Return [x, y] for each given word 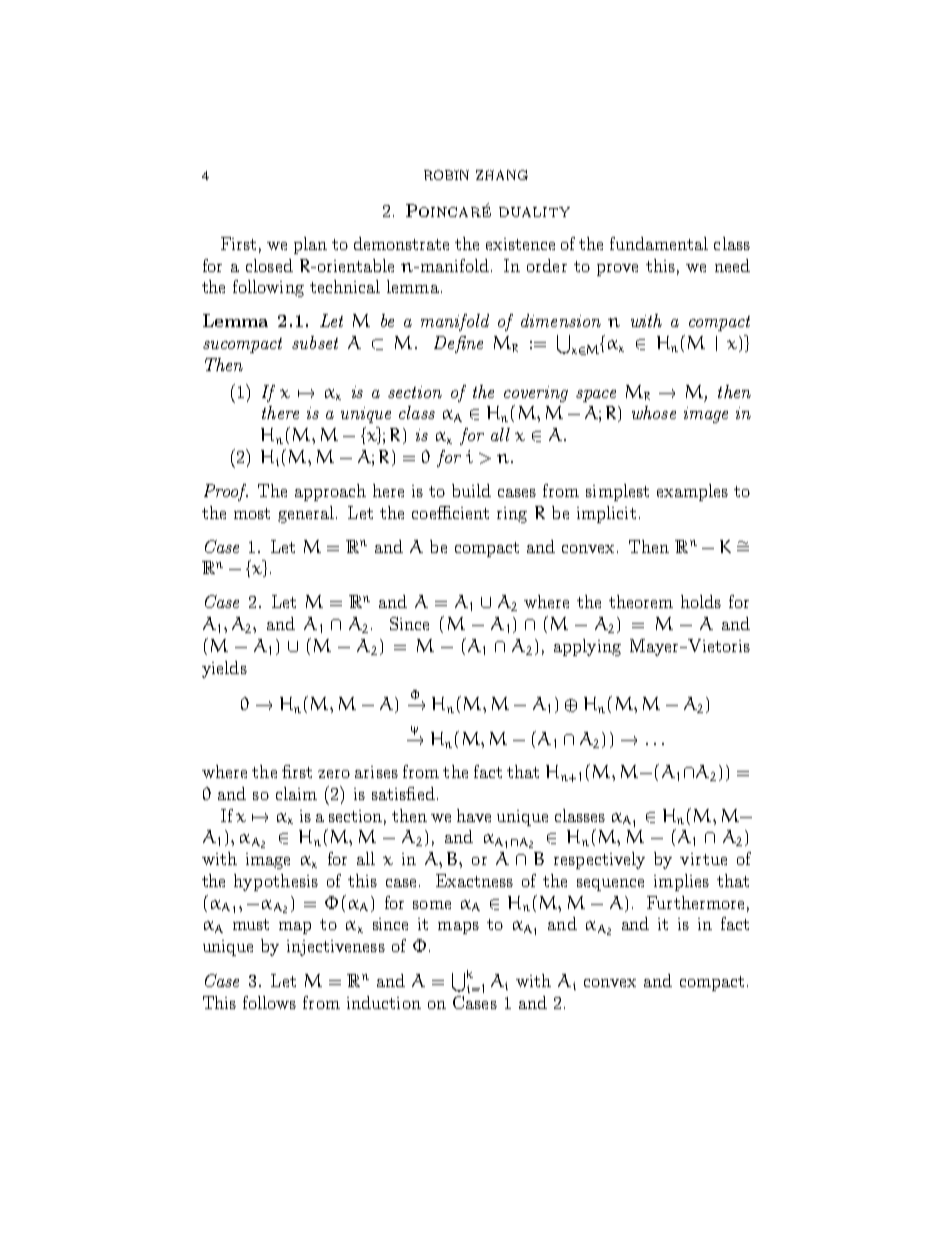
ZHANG [502, 175]
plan [310, 245]
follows [269, 1002]
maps [458, 928]
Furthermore [695, 902]
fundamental [659, 243]
